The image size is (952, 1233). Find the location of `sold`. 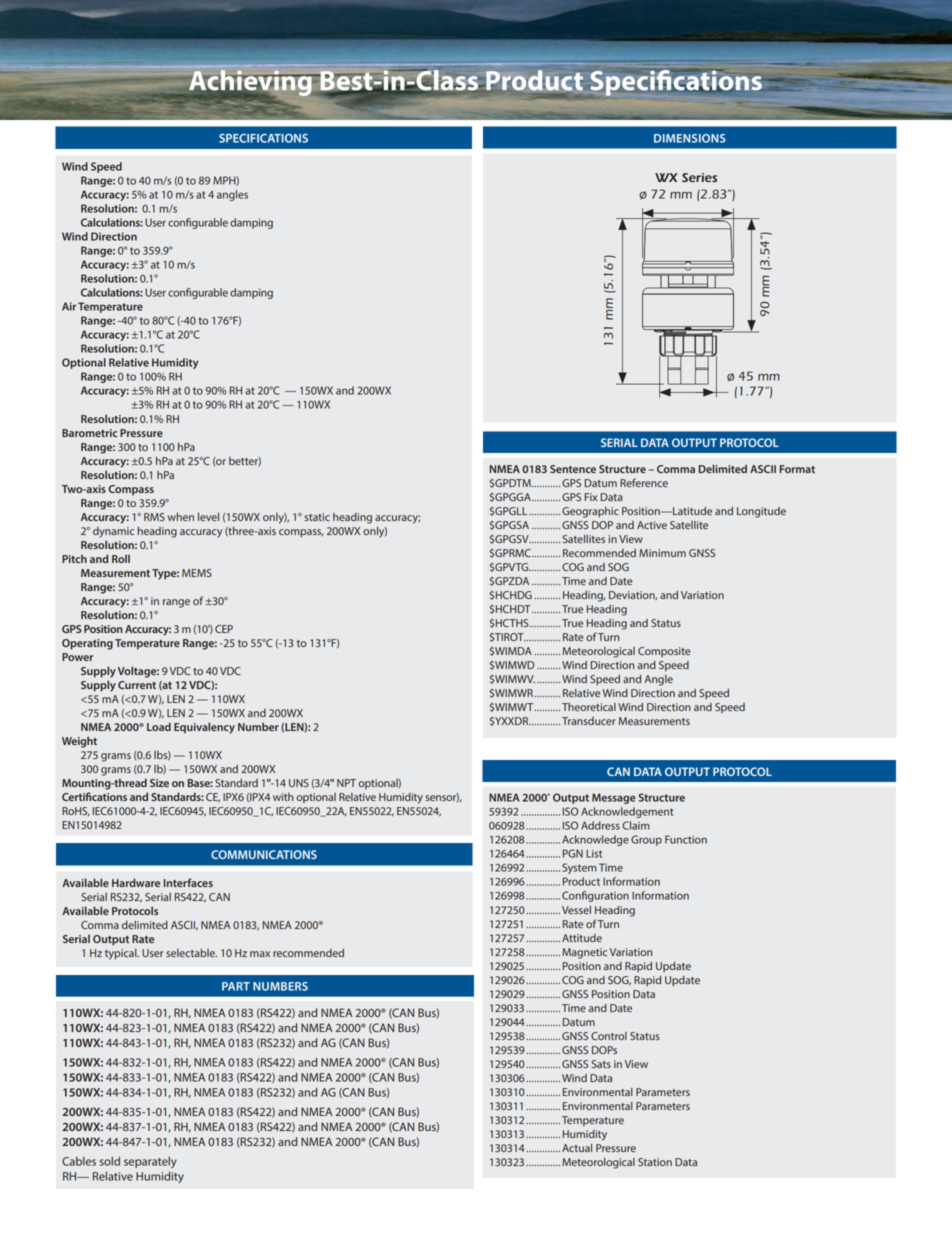

sold is located at coordinates (110, 1161).
